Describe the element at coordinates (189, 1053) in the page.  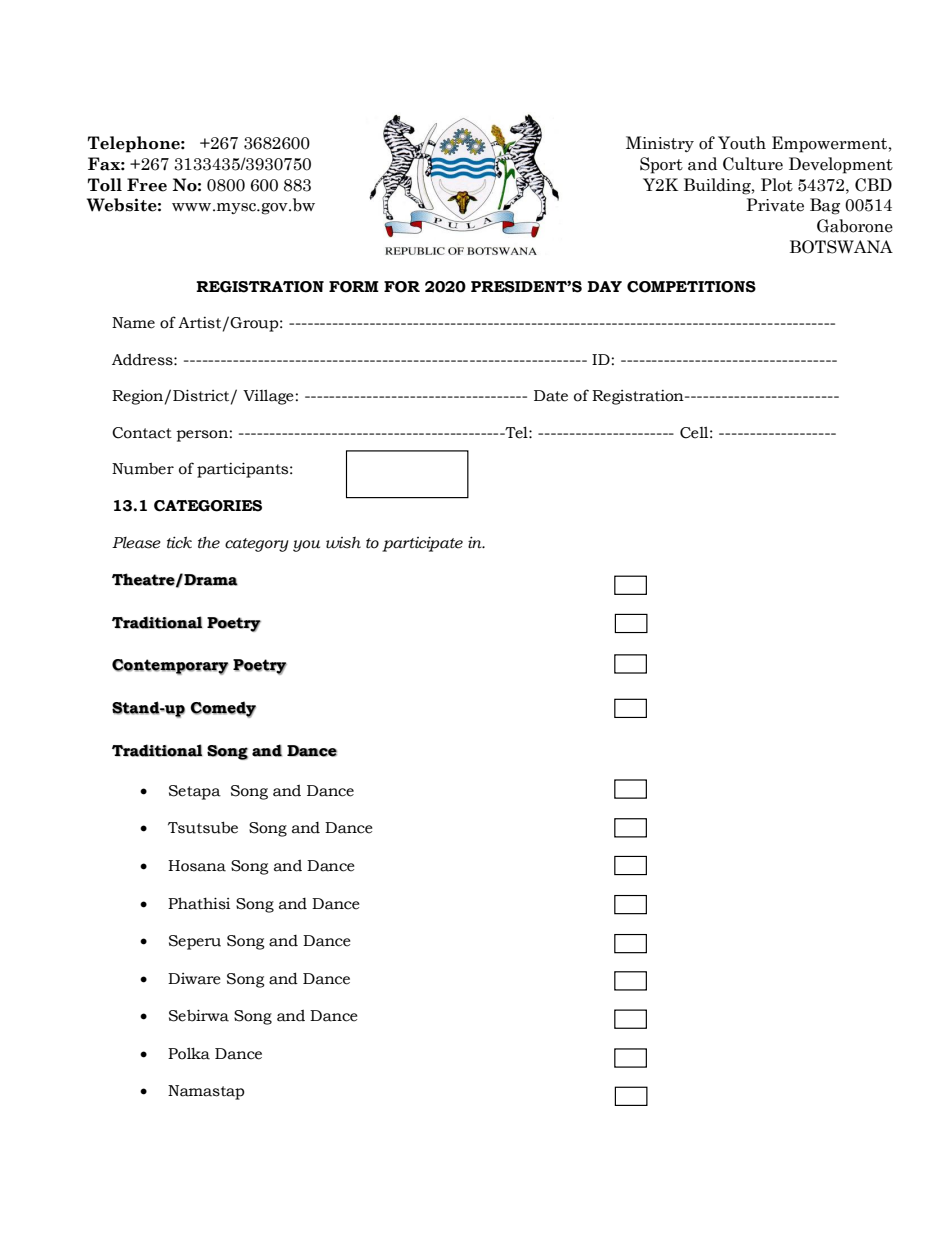
I see `Polka` at that location.
